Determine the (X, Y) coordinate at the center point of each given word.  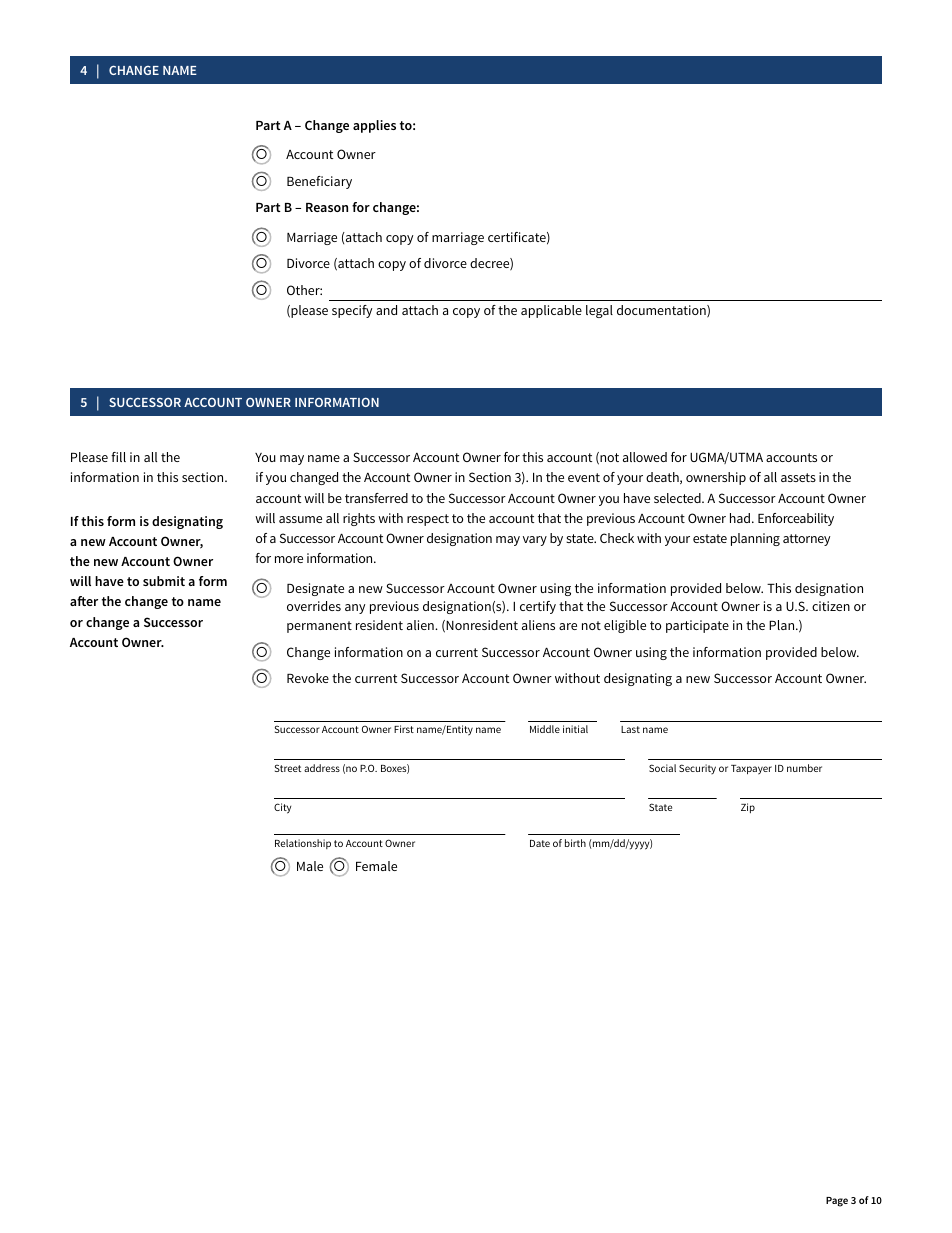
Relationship (303, 844)
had (740, 518)
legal (599, 311)
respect (428, 520)
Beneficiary (319, 182)
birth (575, 843)
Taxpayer (751, 770)
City (282, 808)
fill (118, 457)
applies (374, 126)
